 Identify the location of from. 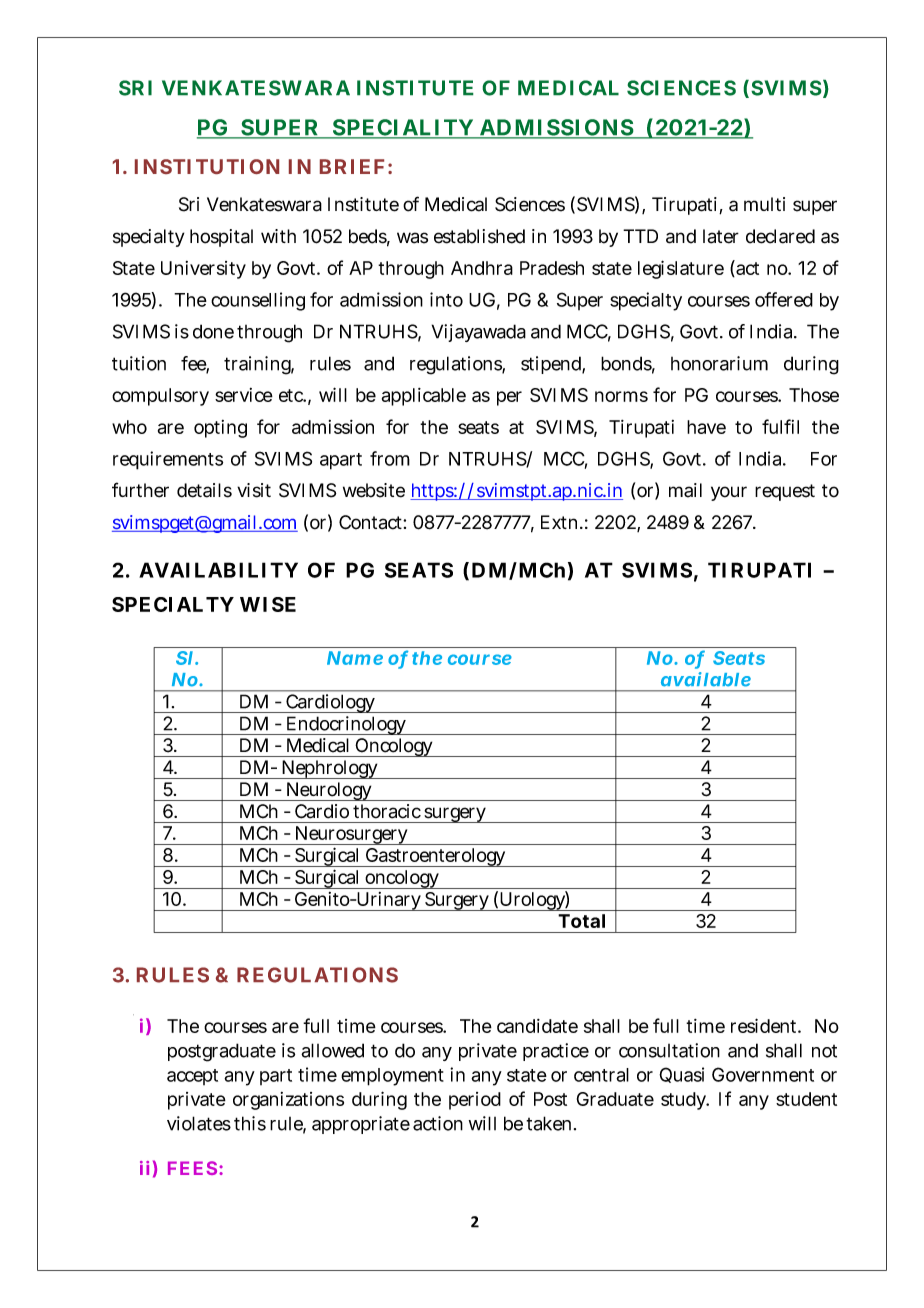
(390, 458).
